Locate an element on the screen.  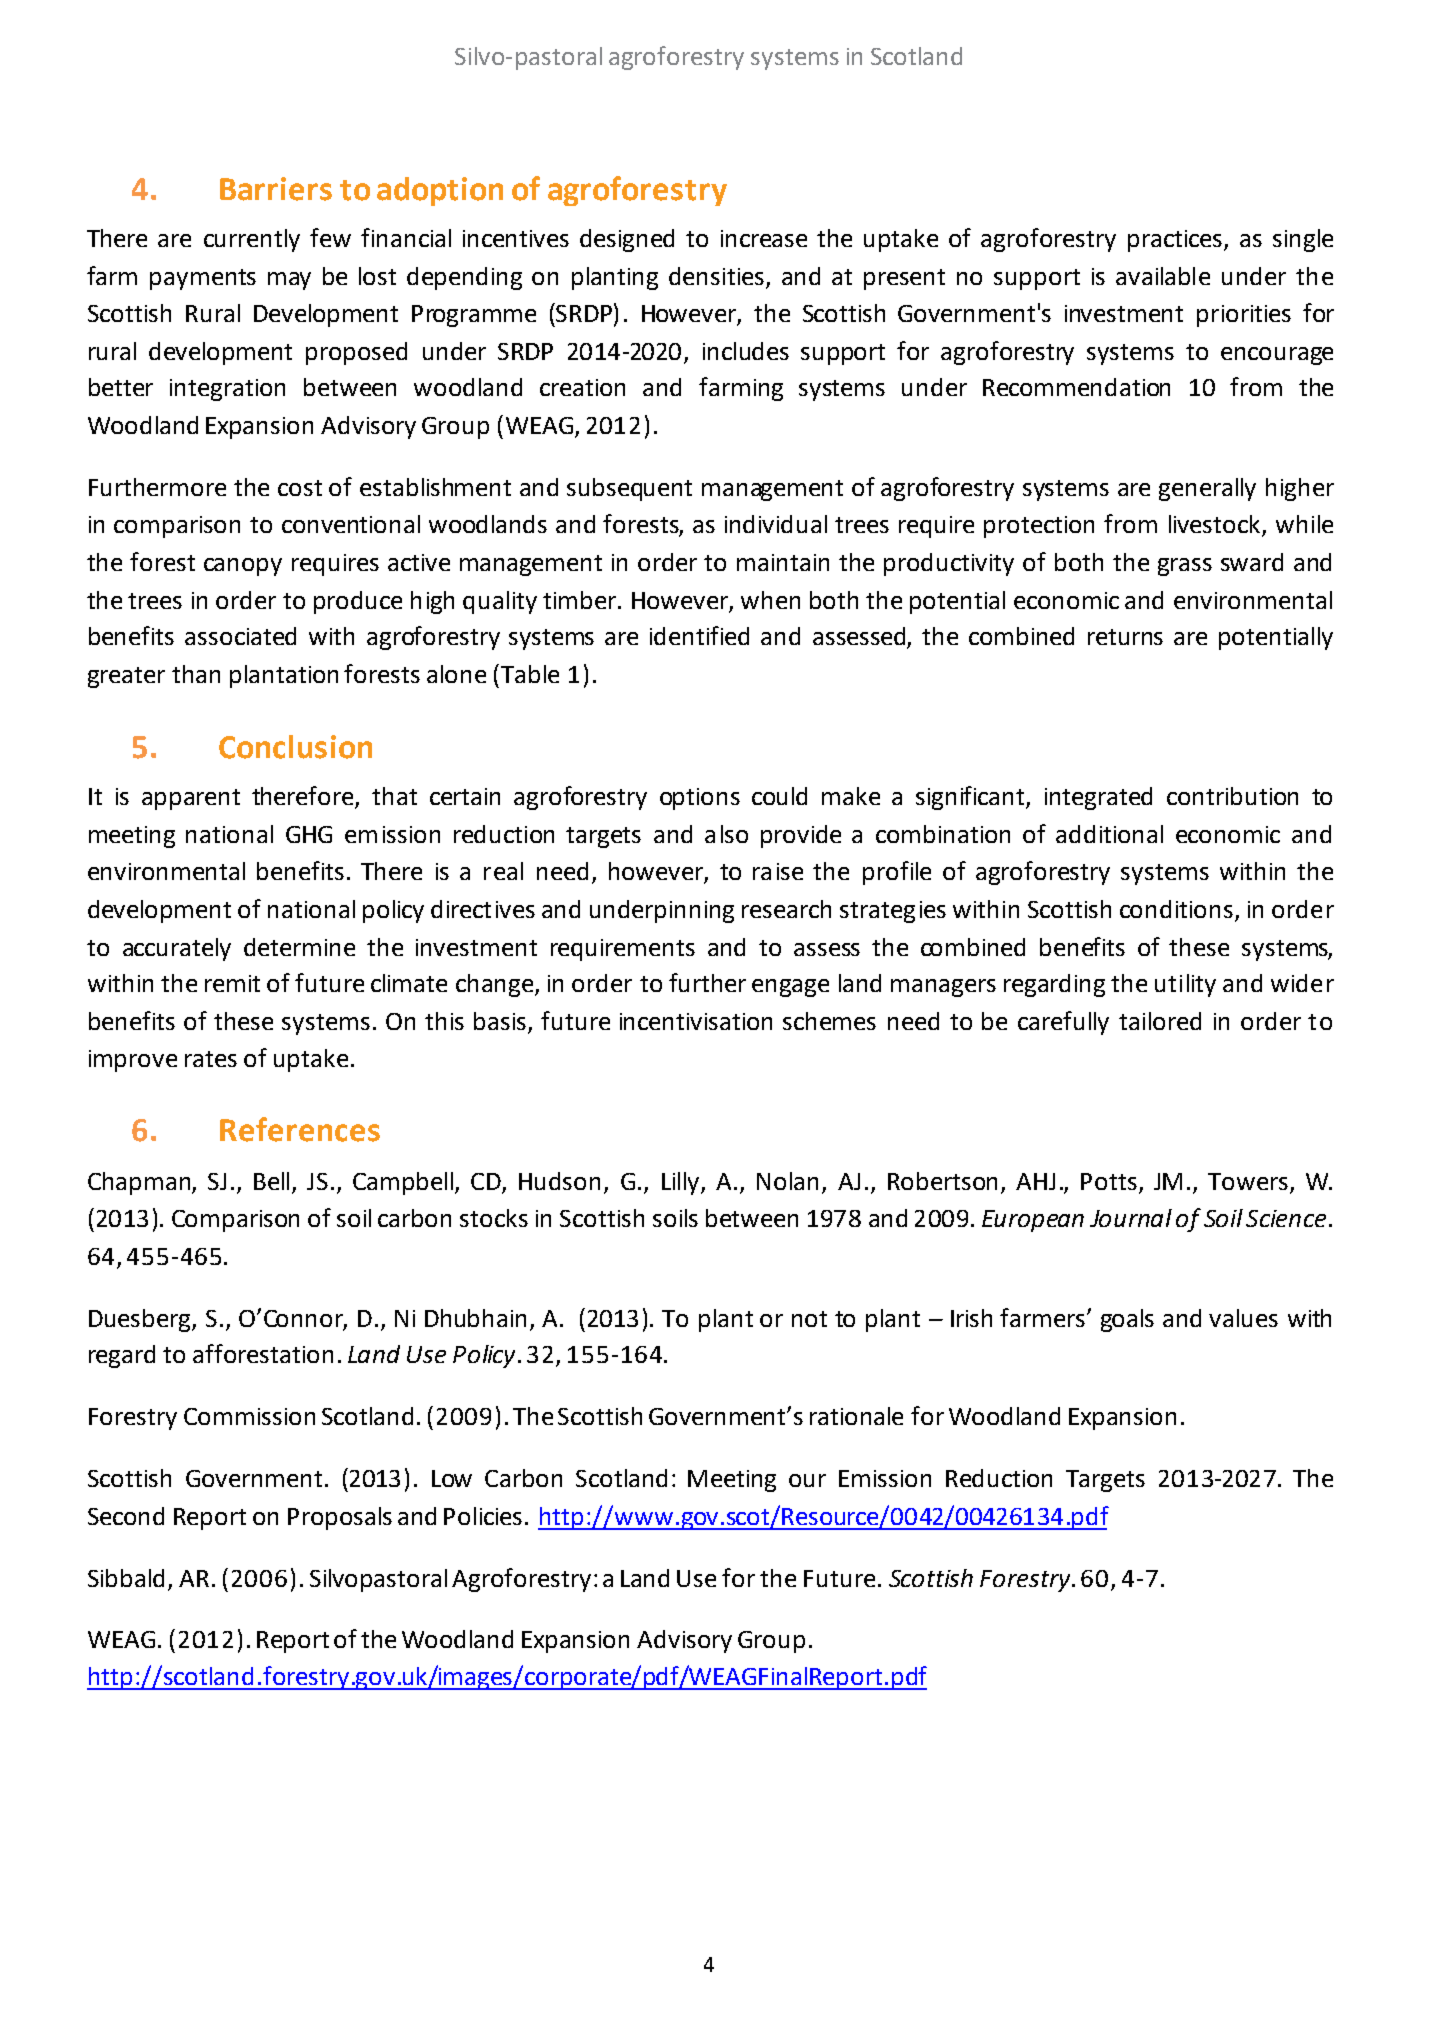
practices is located at coordinates (1175, 241).
